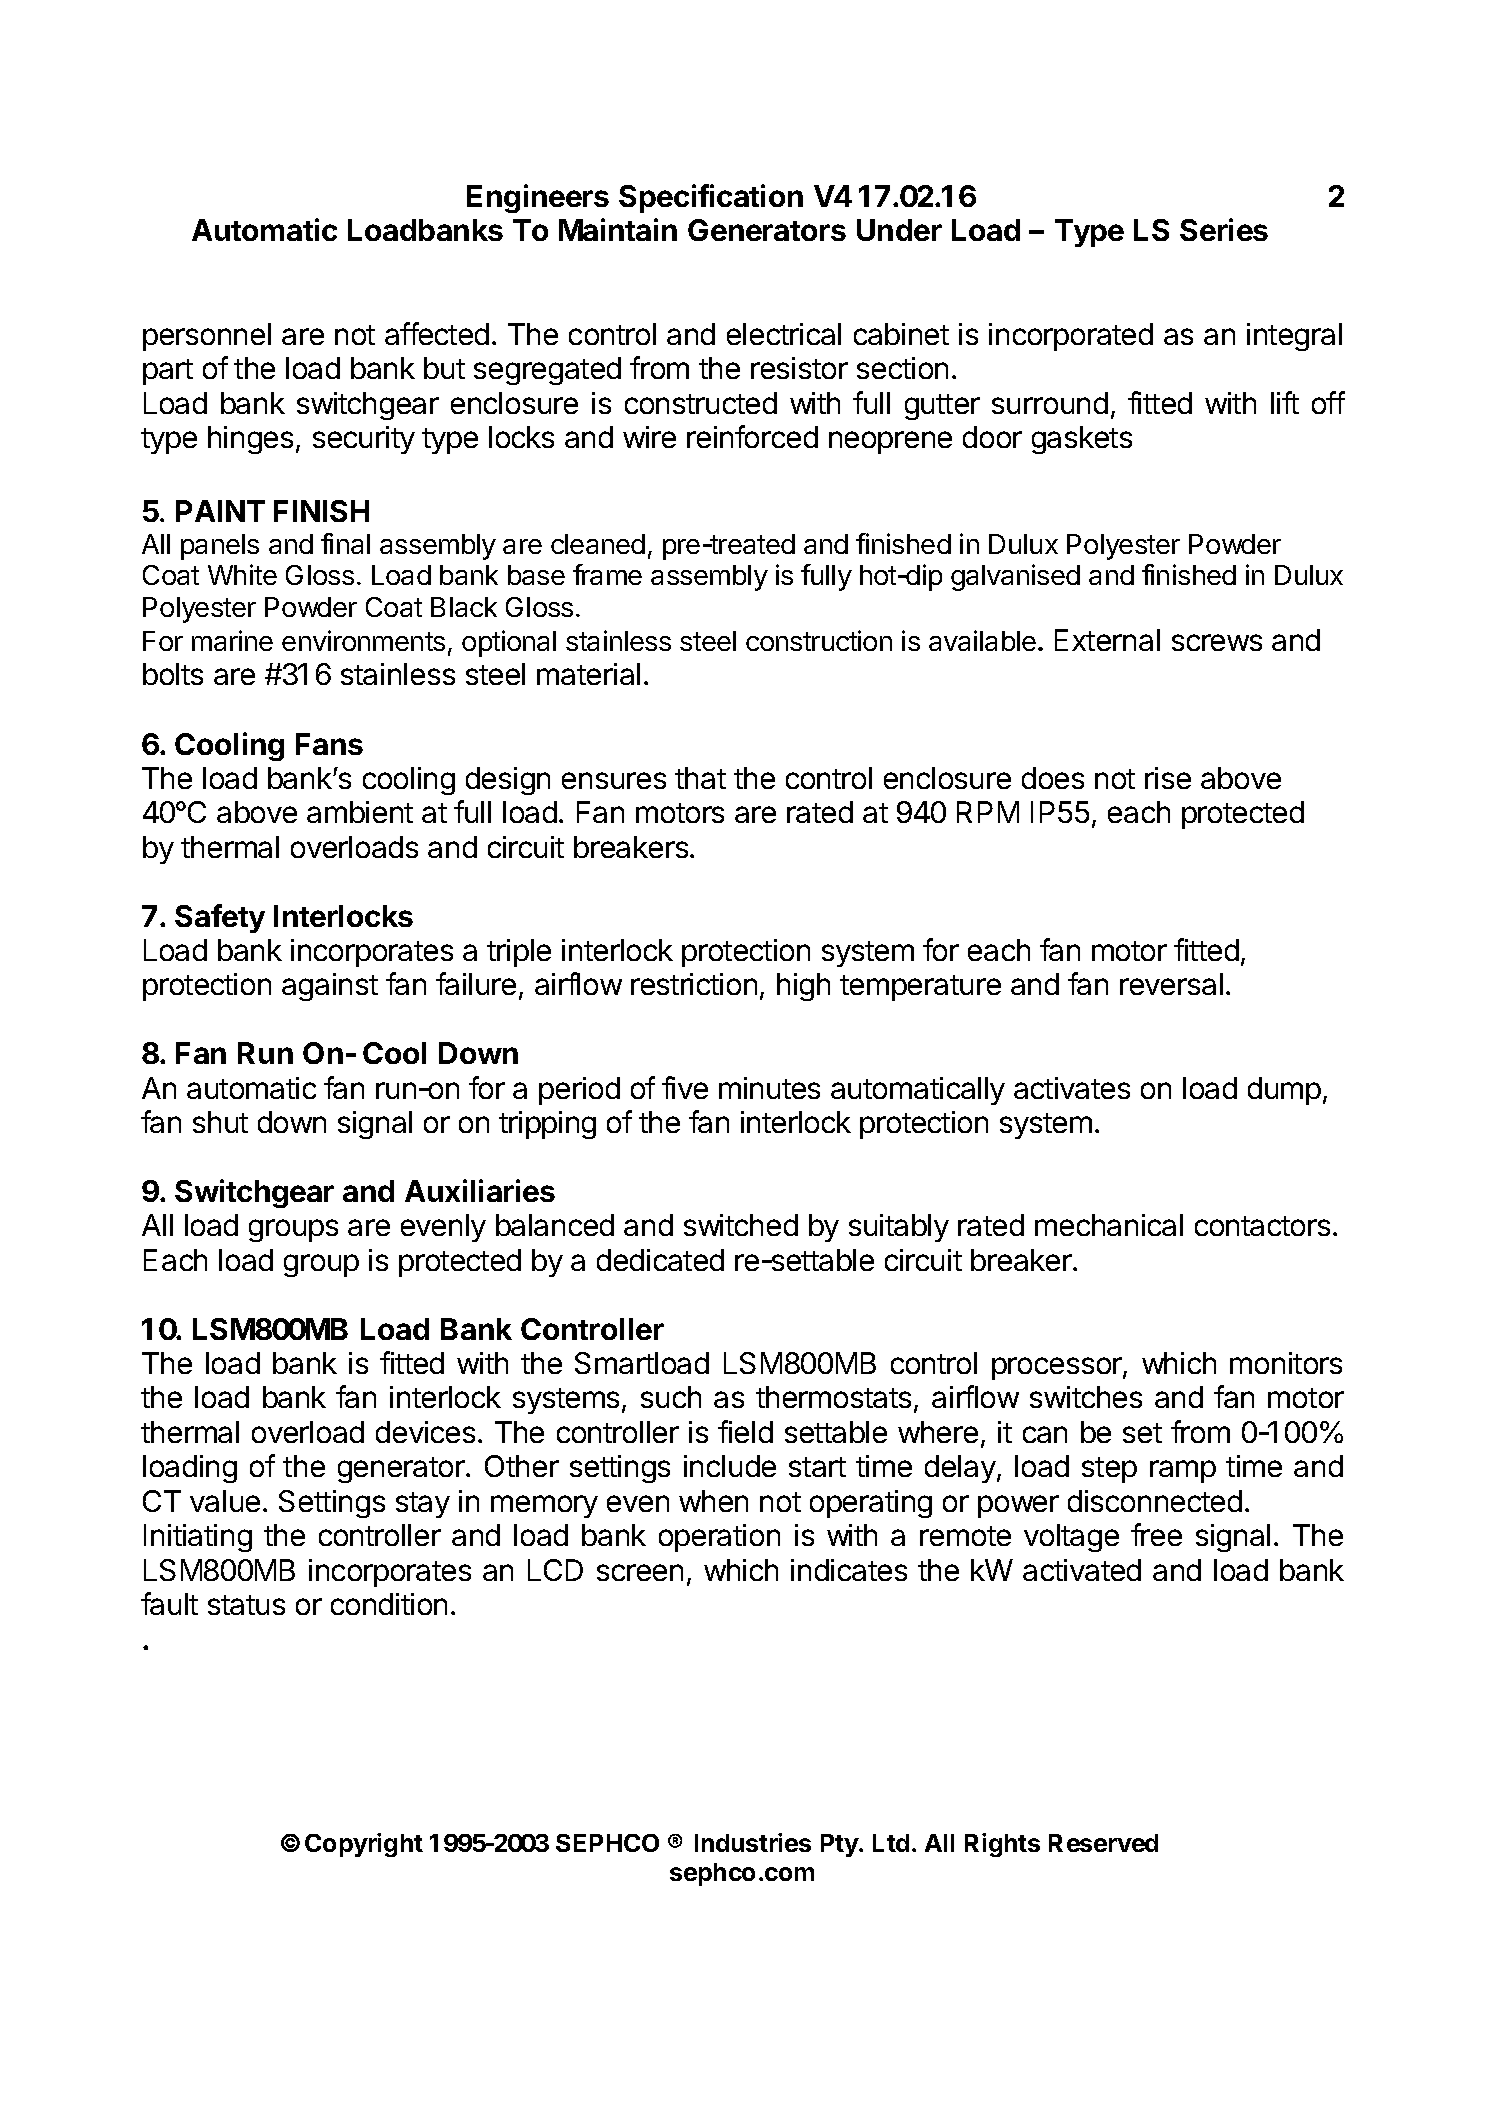 The image size is (1485, 2101). I want to click on Fans, so click(329, 744).
